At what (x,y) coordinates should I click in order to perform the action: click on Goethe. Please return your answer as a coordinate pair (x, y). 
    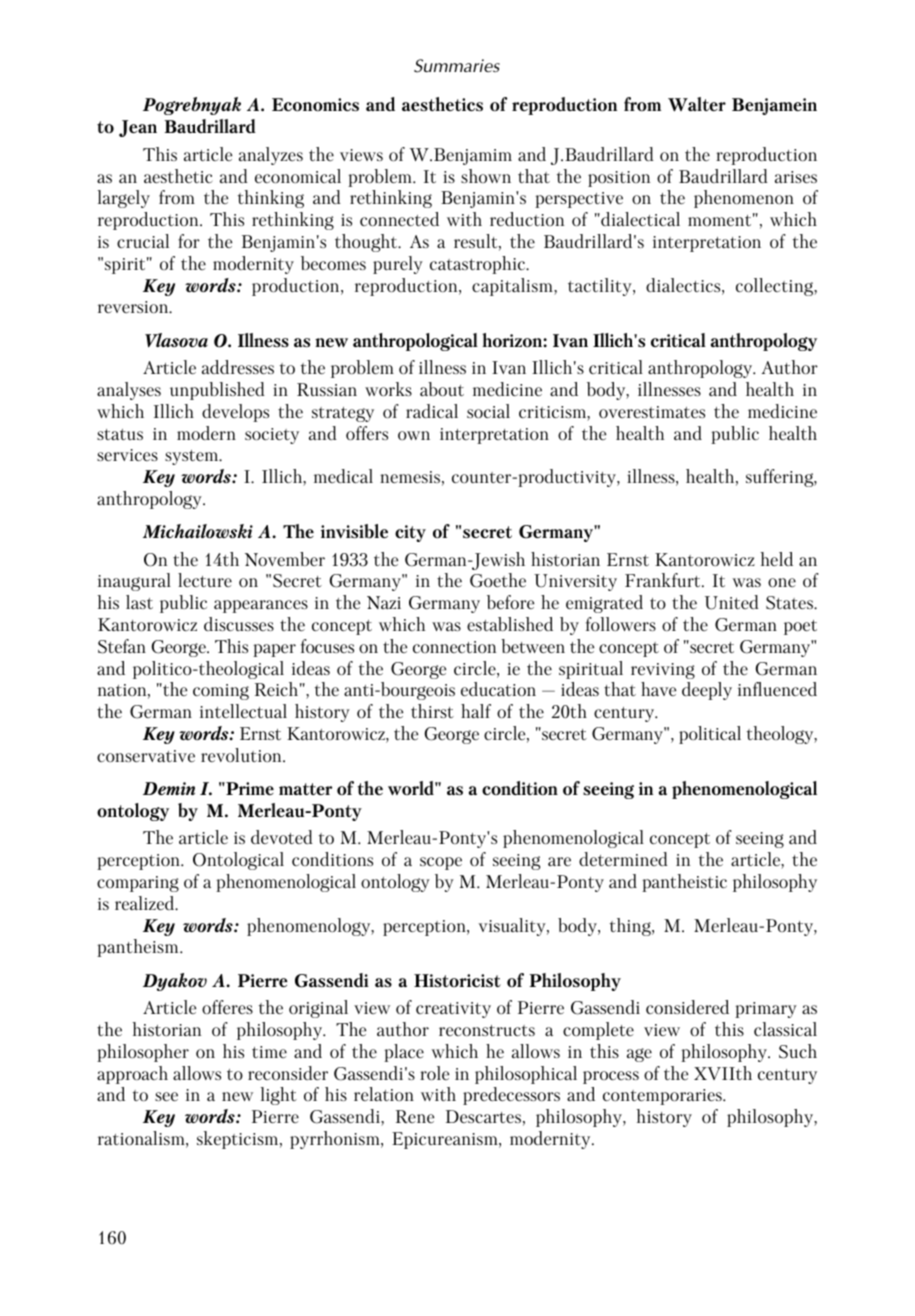
    Looking at the image, I should click on (498, 580).
